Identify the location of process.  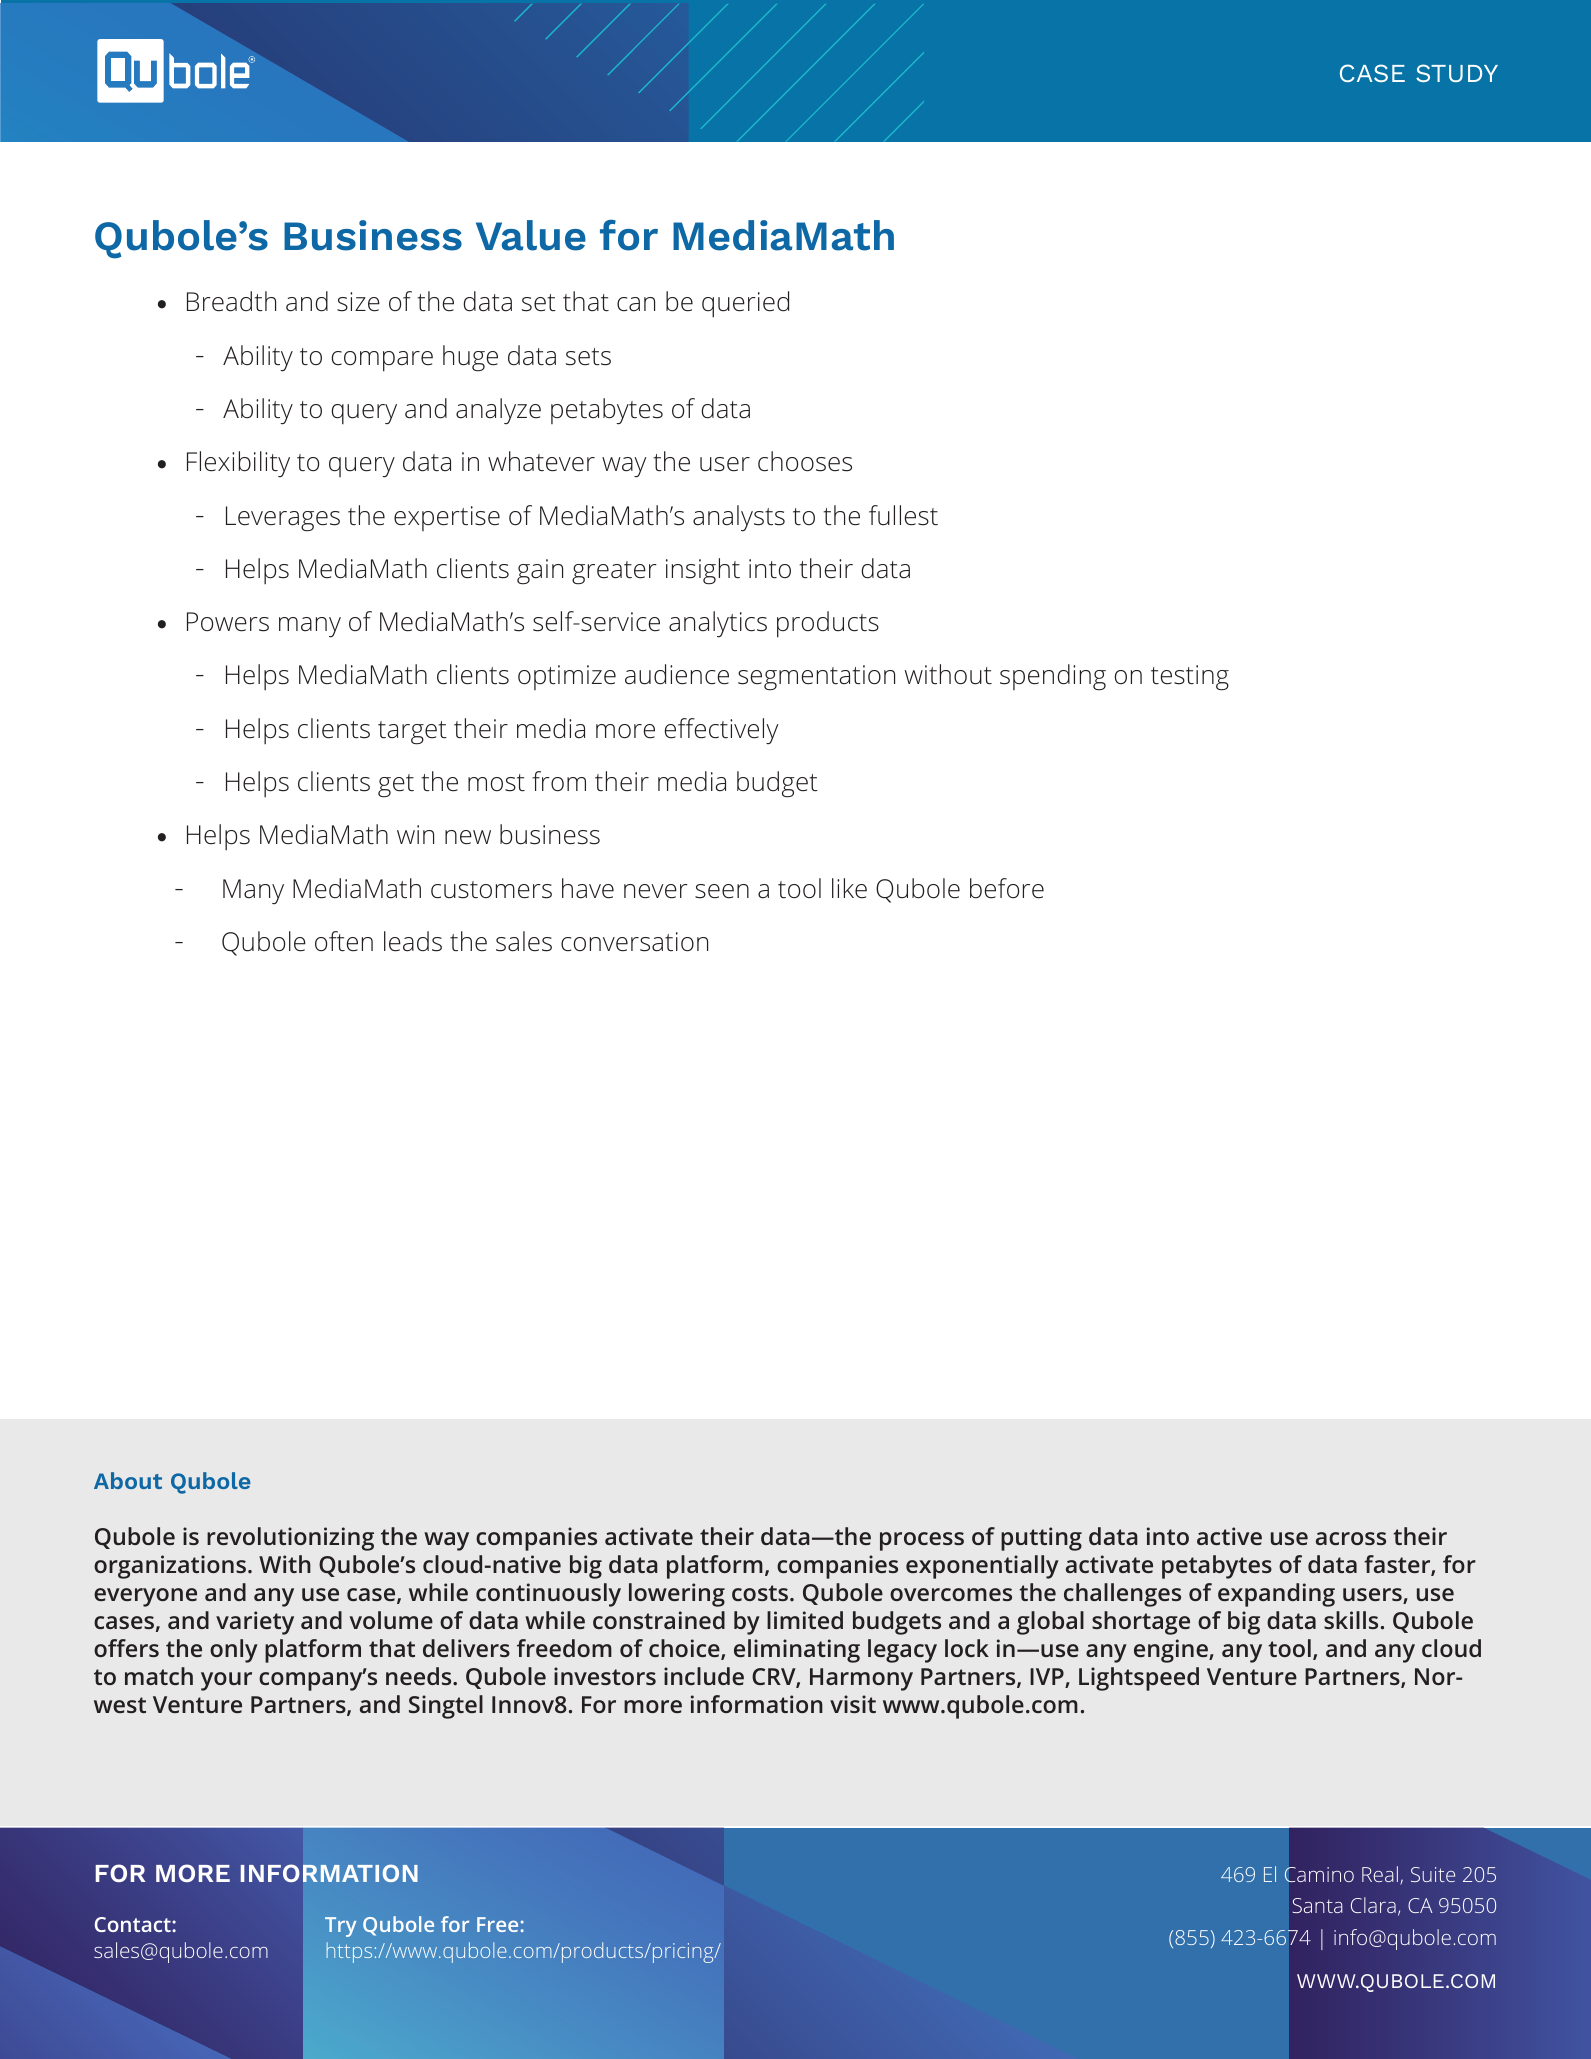
(922, 1541).
